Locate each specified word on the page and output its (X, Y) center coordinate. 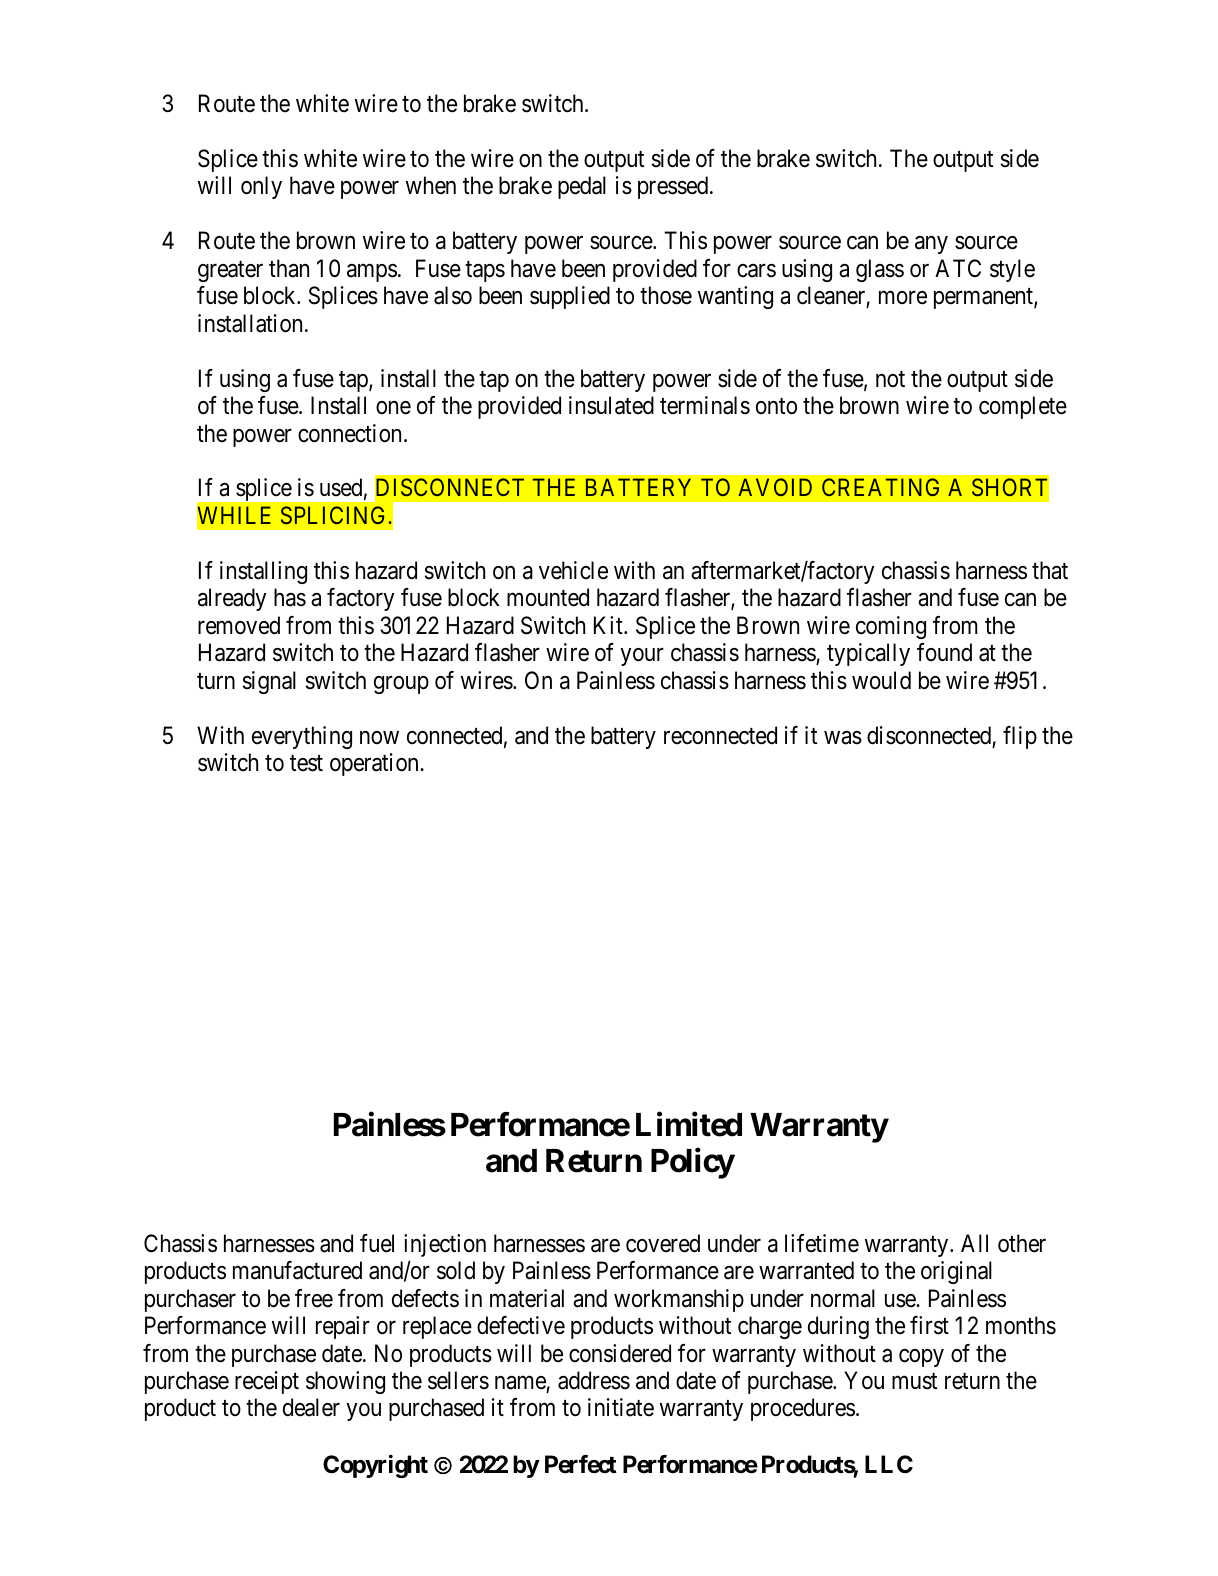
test (306, 763)
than (289, 268)
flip (1020, 737)
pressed (674, 187)
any (931, 245)
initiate (621, 1407)
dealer (311, 1407)
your (642, 657)
